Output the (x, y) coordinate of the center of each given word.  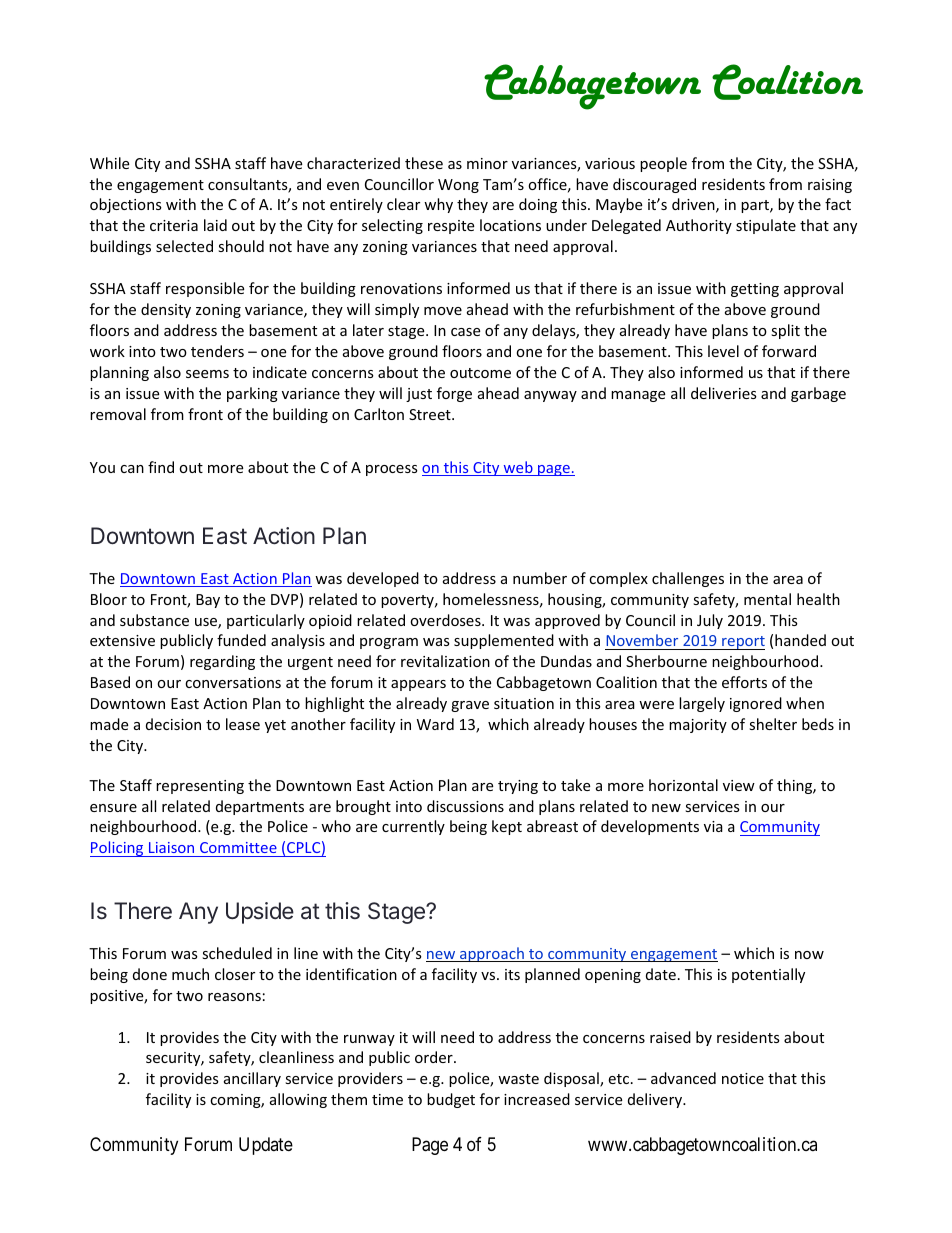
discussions (465, 806)
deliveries (724, 393)
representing (200, 787)
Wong (458, 186)
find (161, 467)
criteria (174, 225)
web (518, 468)
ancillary (252, 1079)
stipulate (766, 226)
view (739, 785)
